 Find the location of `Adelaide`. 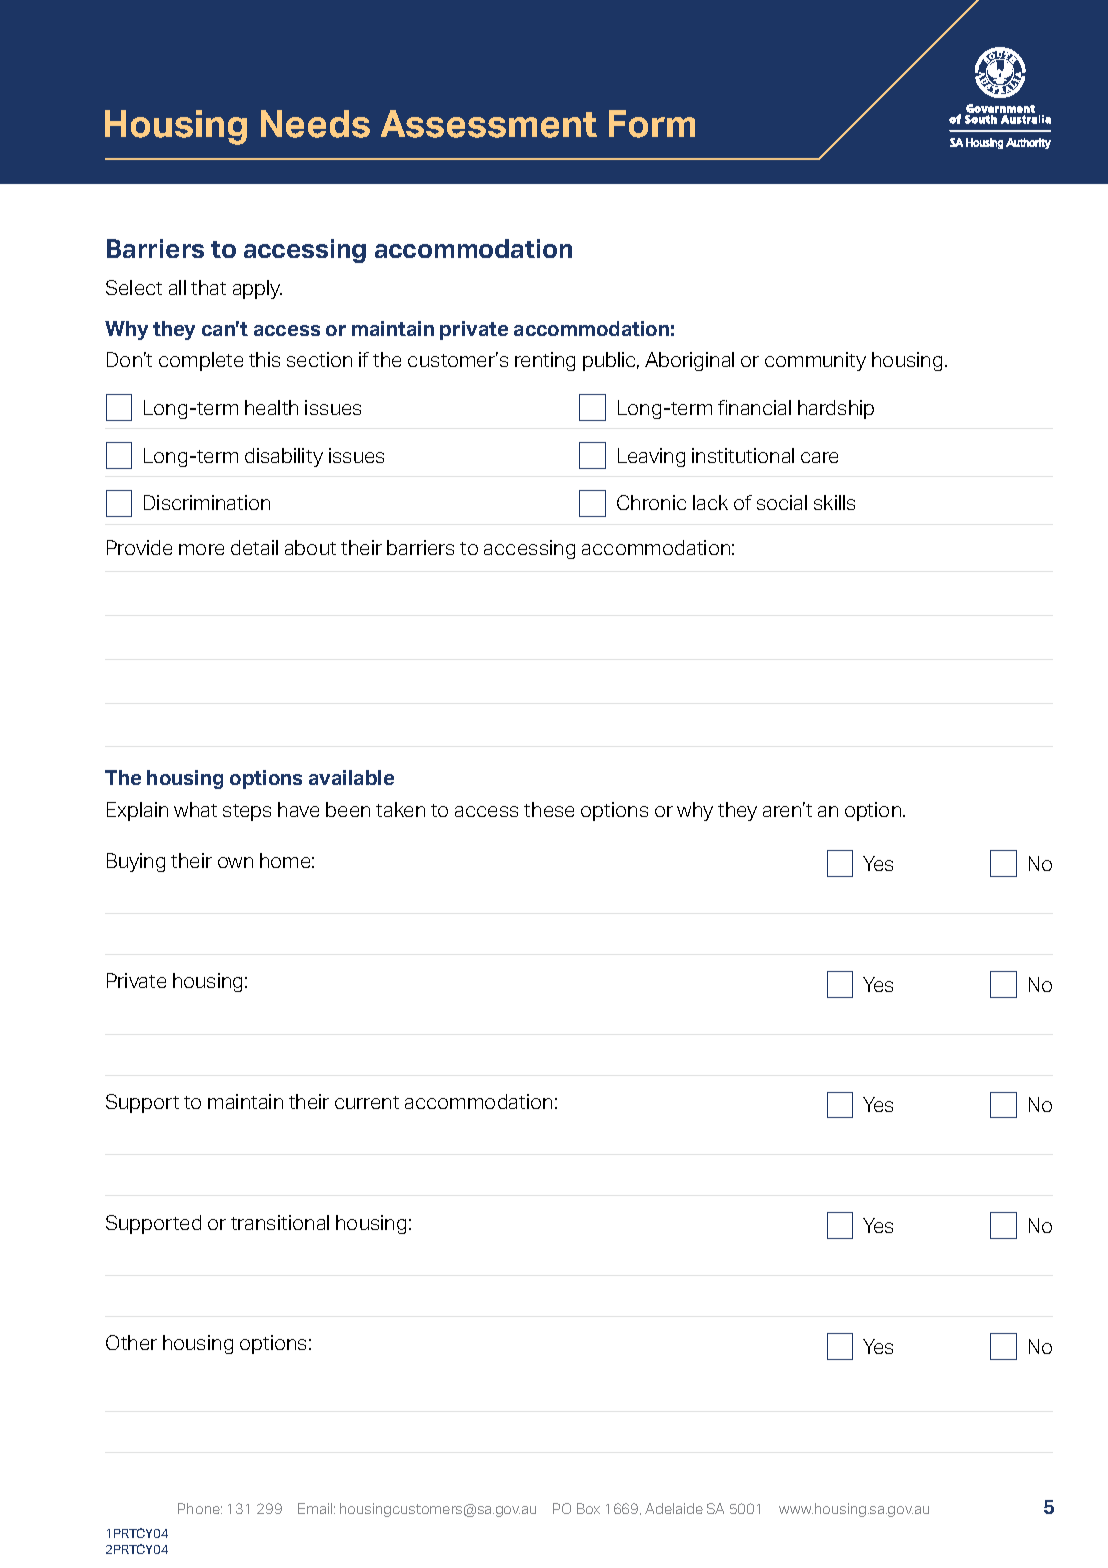

Adelaide is located at coordinates (674, 1508).
